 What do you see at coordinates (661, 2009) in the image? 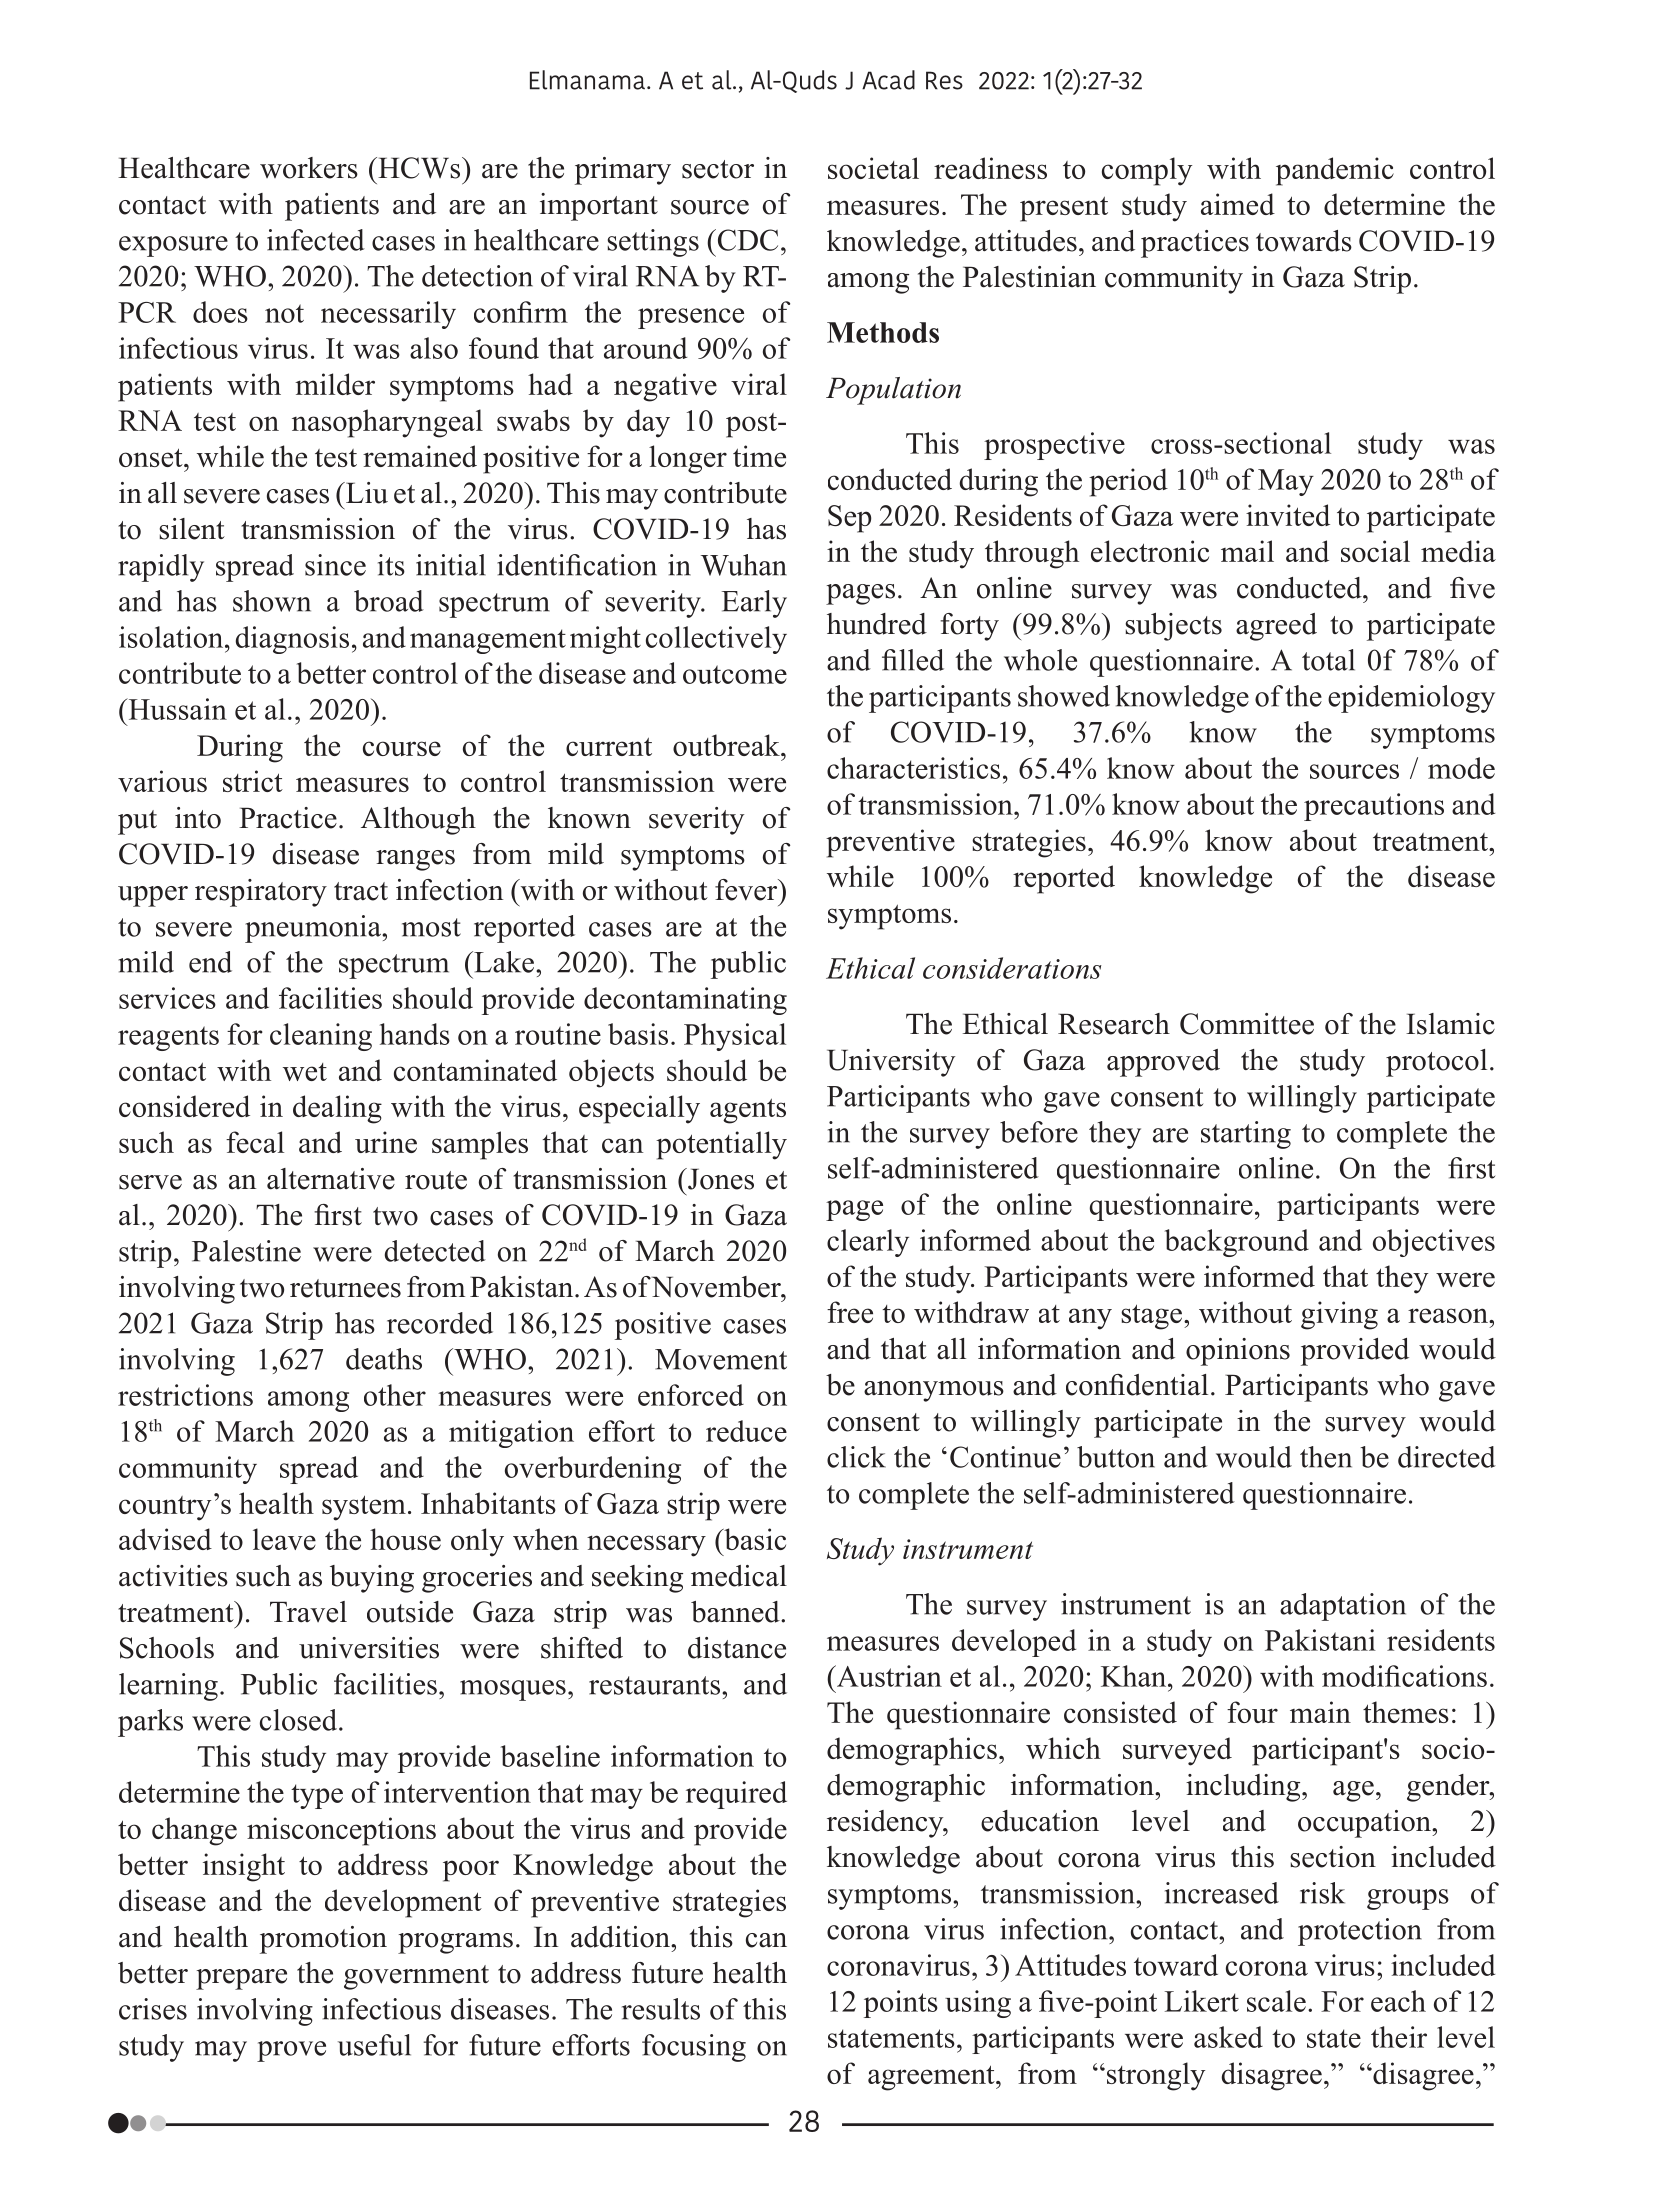
I see `results` at bounding box center [661, 2009].
